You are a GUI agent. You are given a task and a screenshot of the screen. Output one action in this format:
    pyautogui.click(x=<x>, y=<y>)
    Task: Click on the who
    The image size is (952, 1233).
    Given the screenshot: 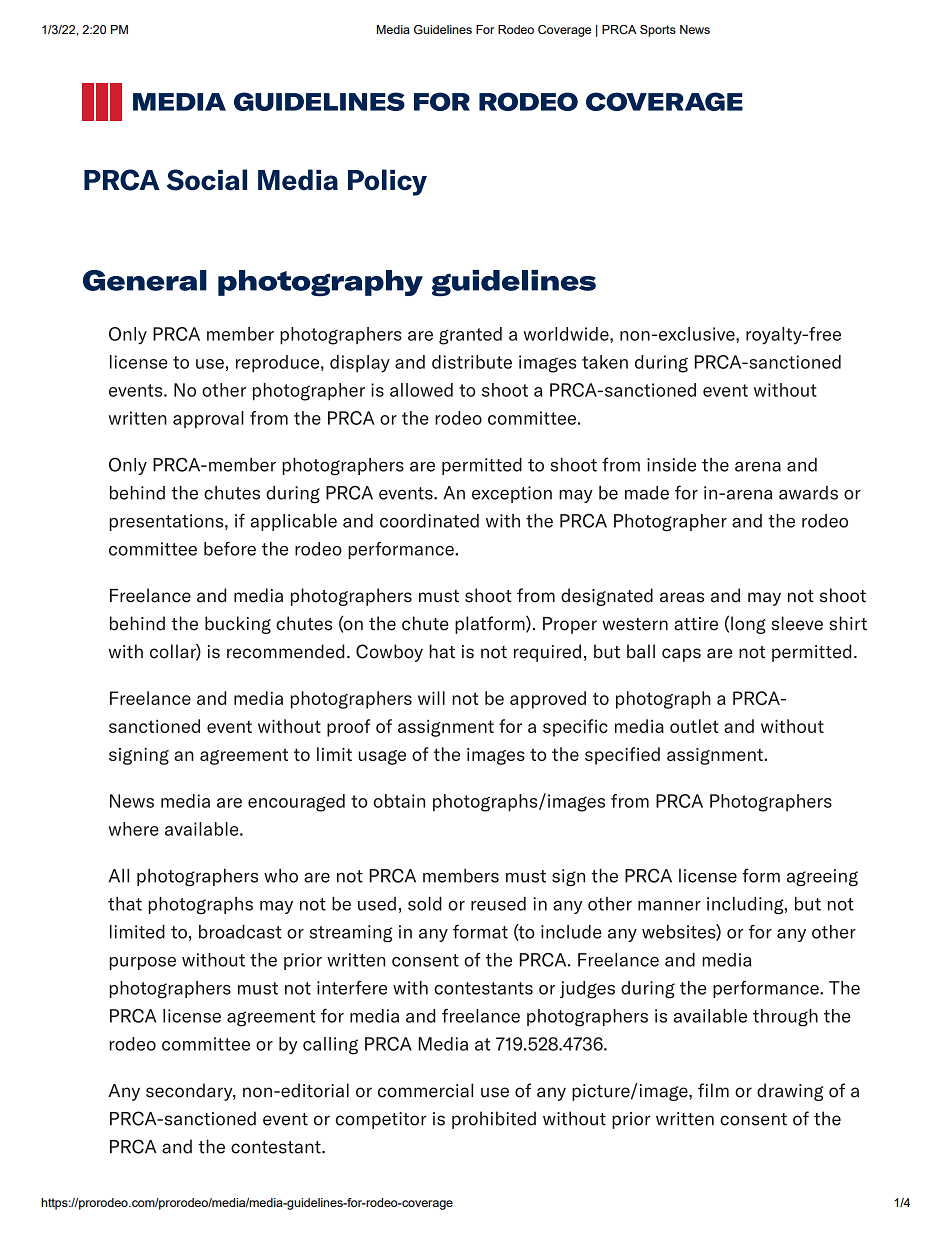 What is the action you would take?
    pyautogui.click(x=281, y=876)
